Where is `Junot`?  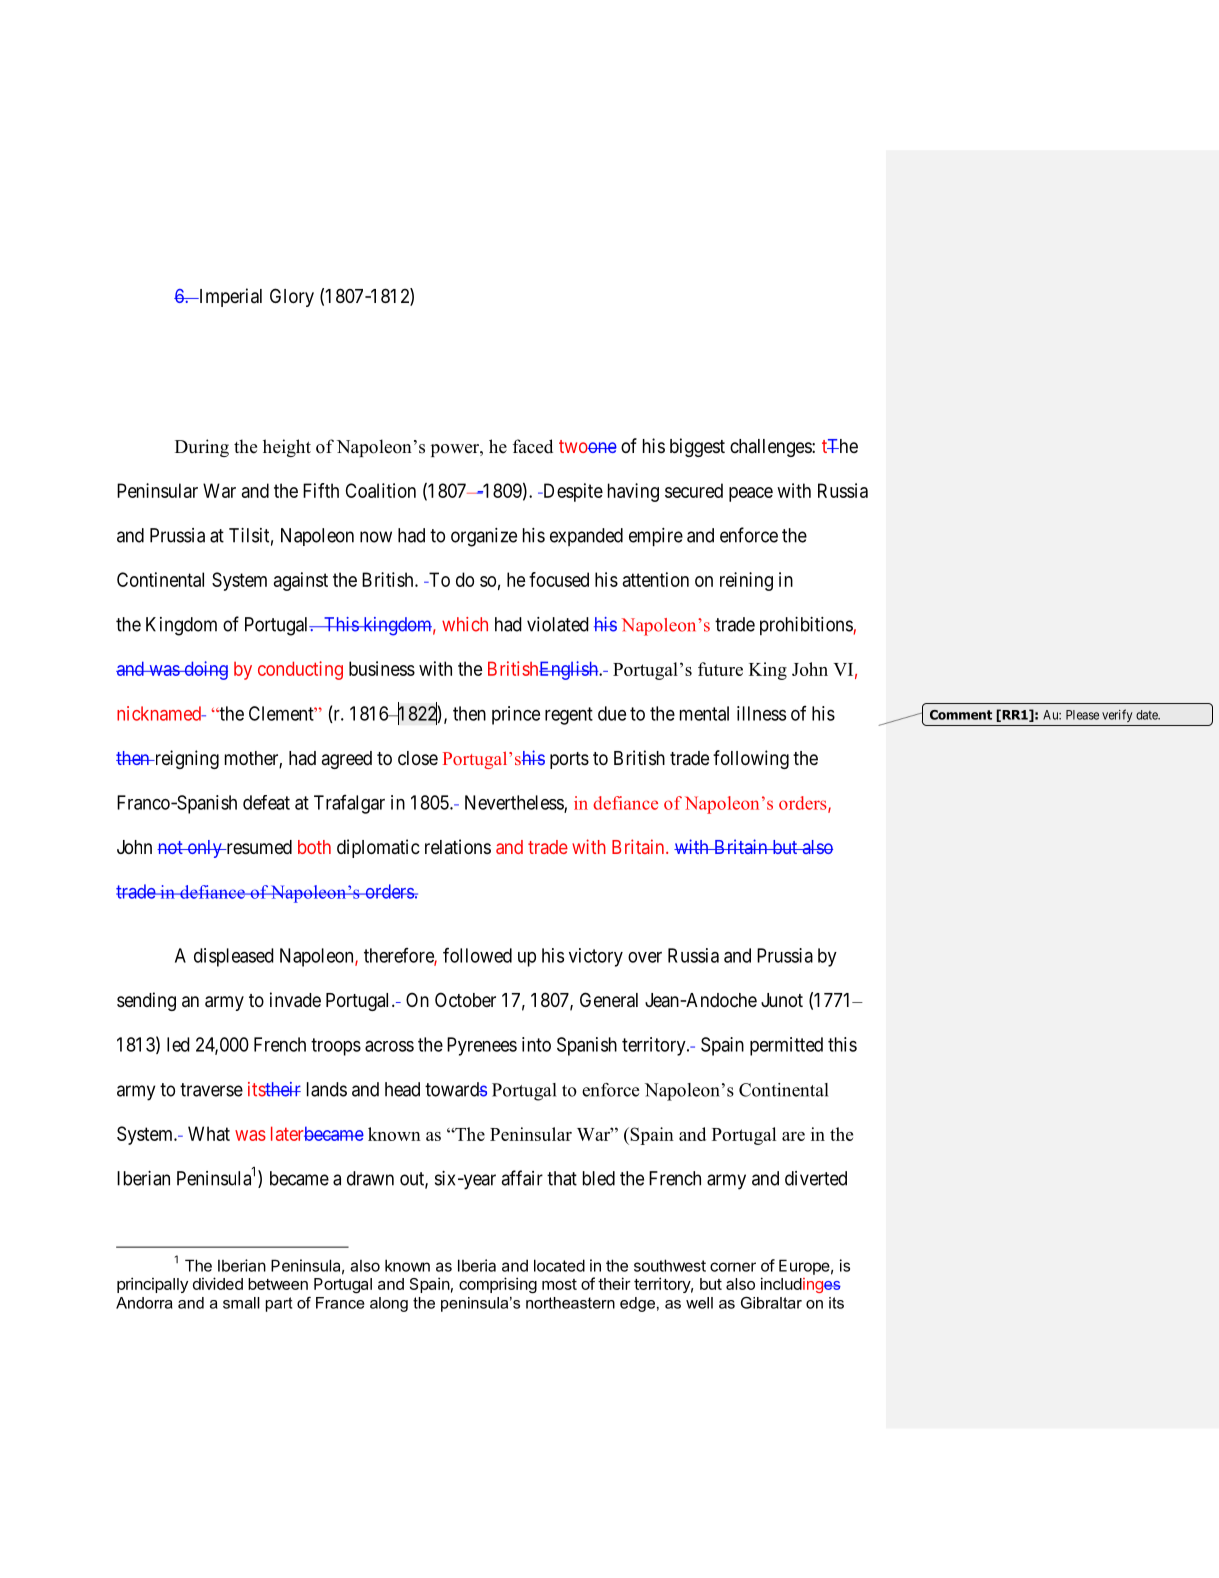
Junot is located at coordinates (782, 1000).
